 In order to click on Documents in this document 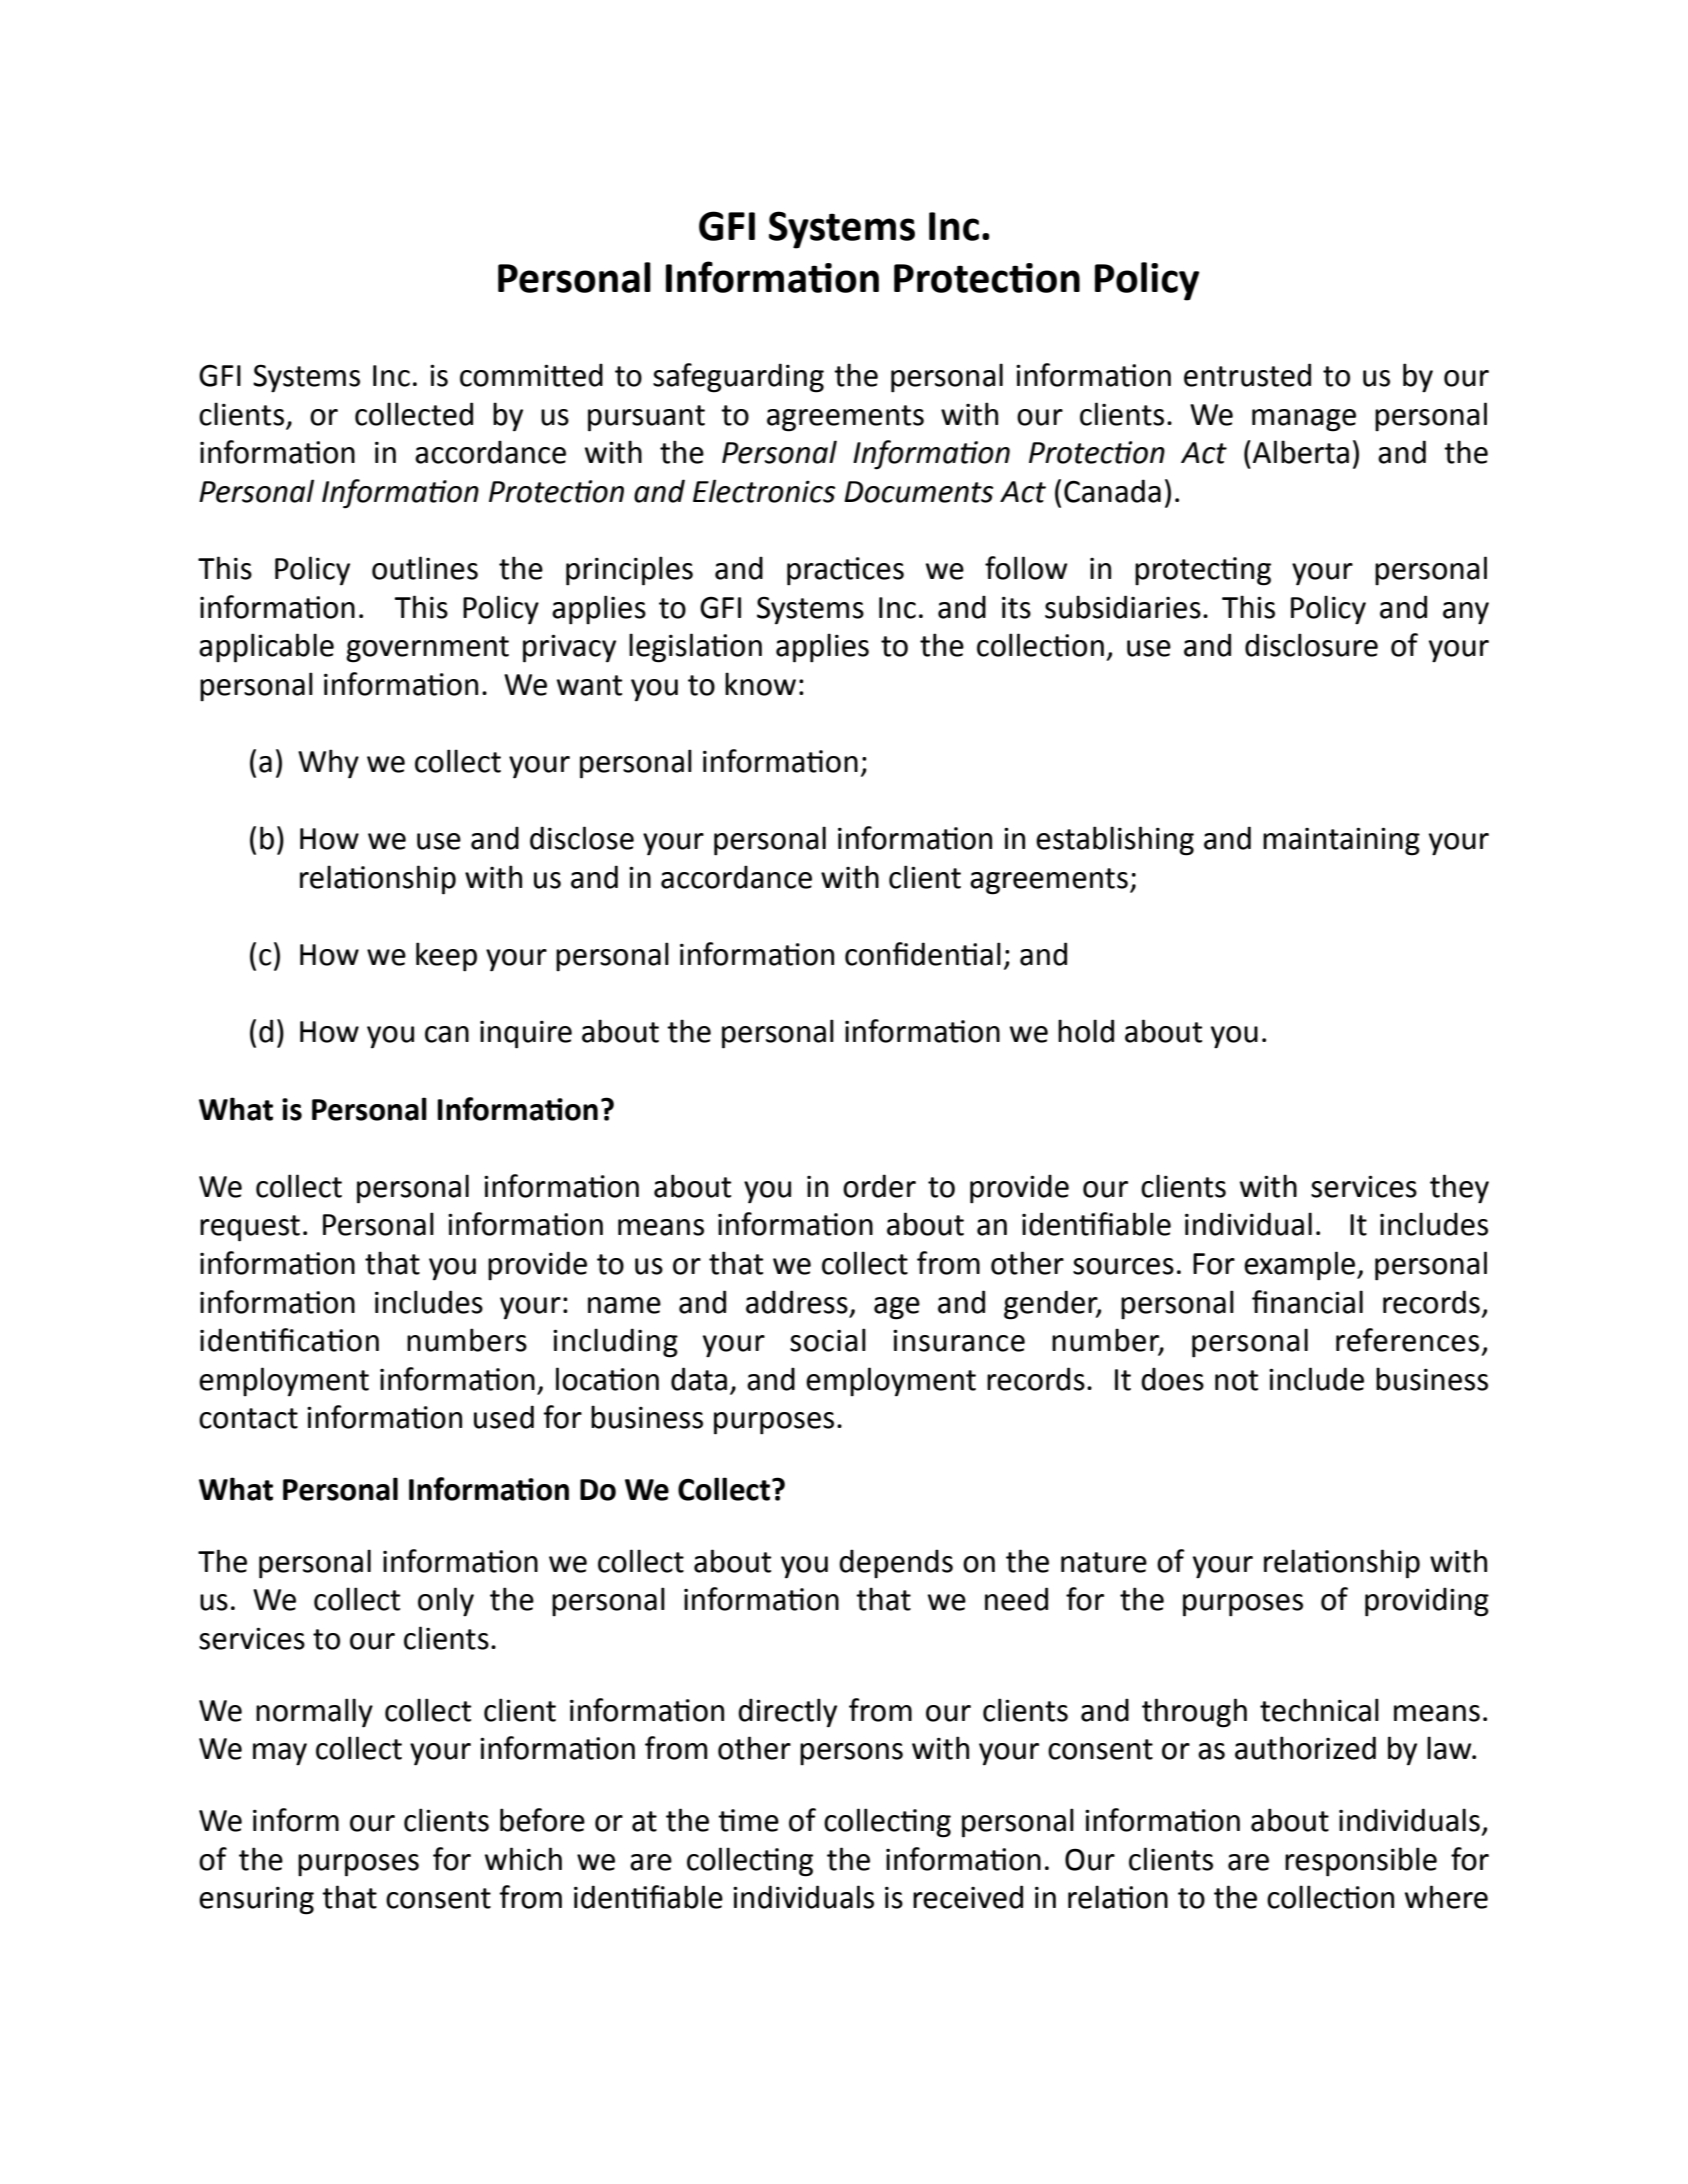, I will do `click(918, 492)`.
